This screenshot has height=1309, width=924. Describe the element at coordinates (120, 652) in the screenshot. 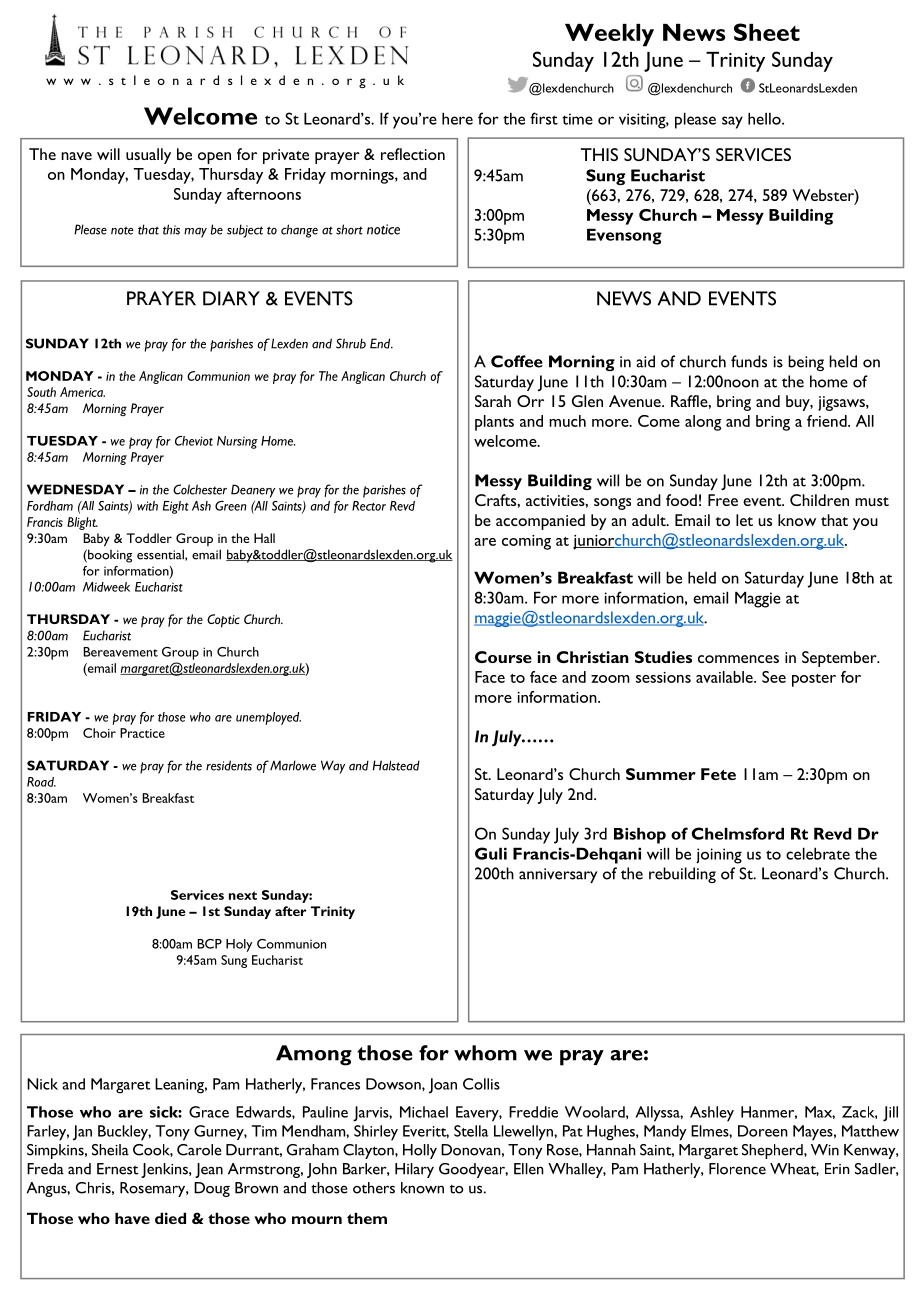

I see `Bereavement` at that location.
